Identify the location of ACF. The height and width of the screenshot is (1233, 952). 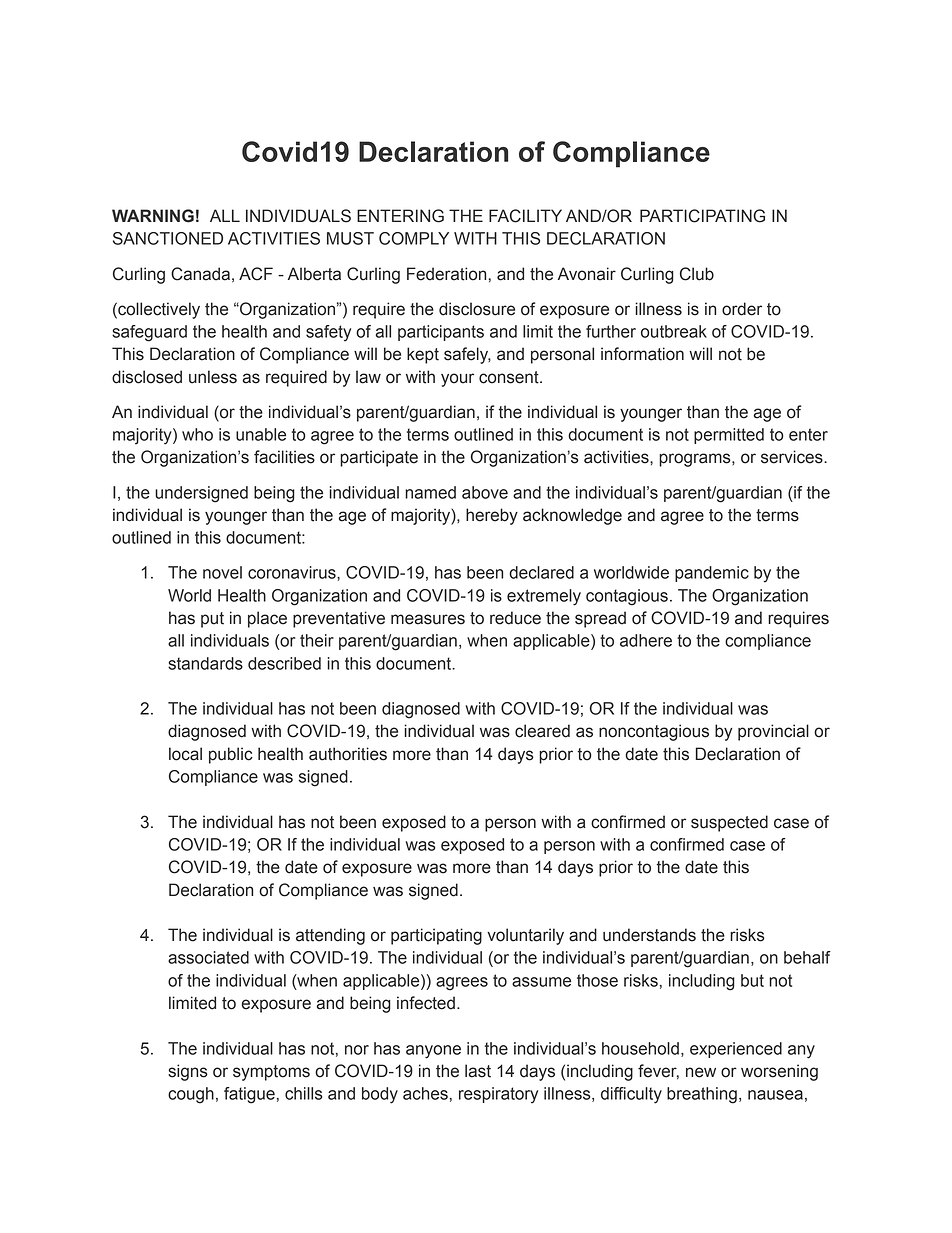
(256, 274).
